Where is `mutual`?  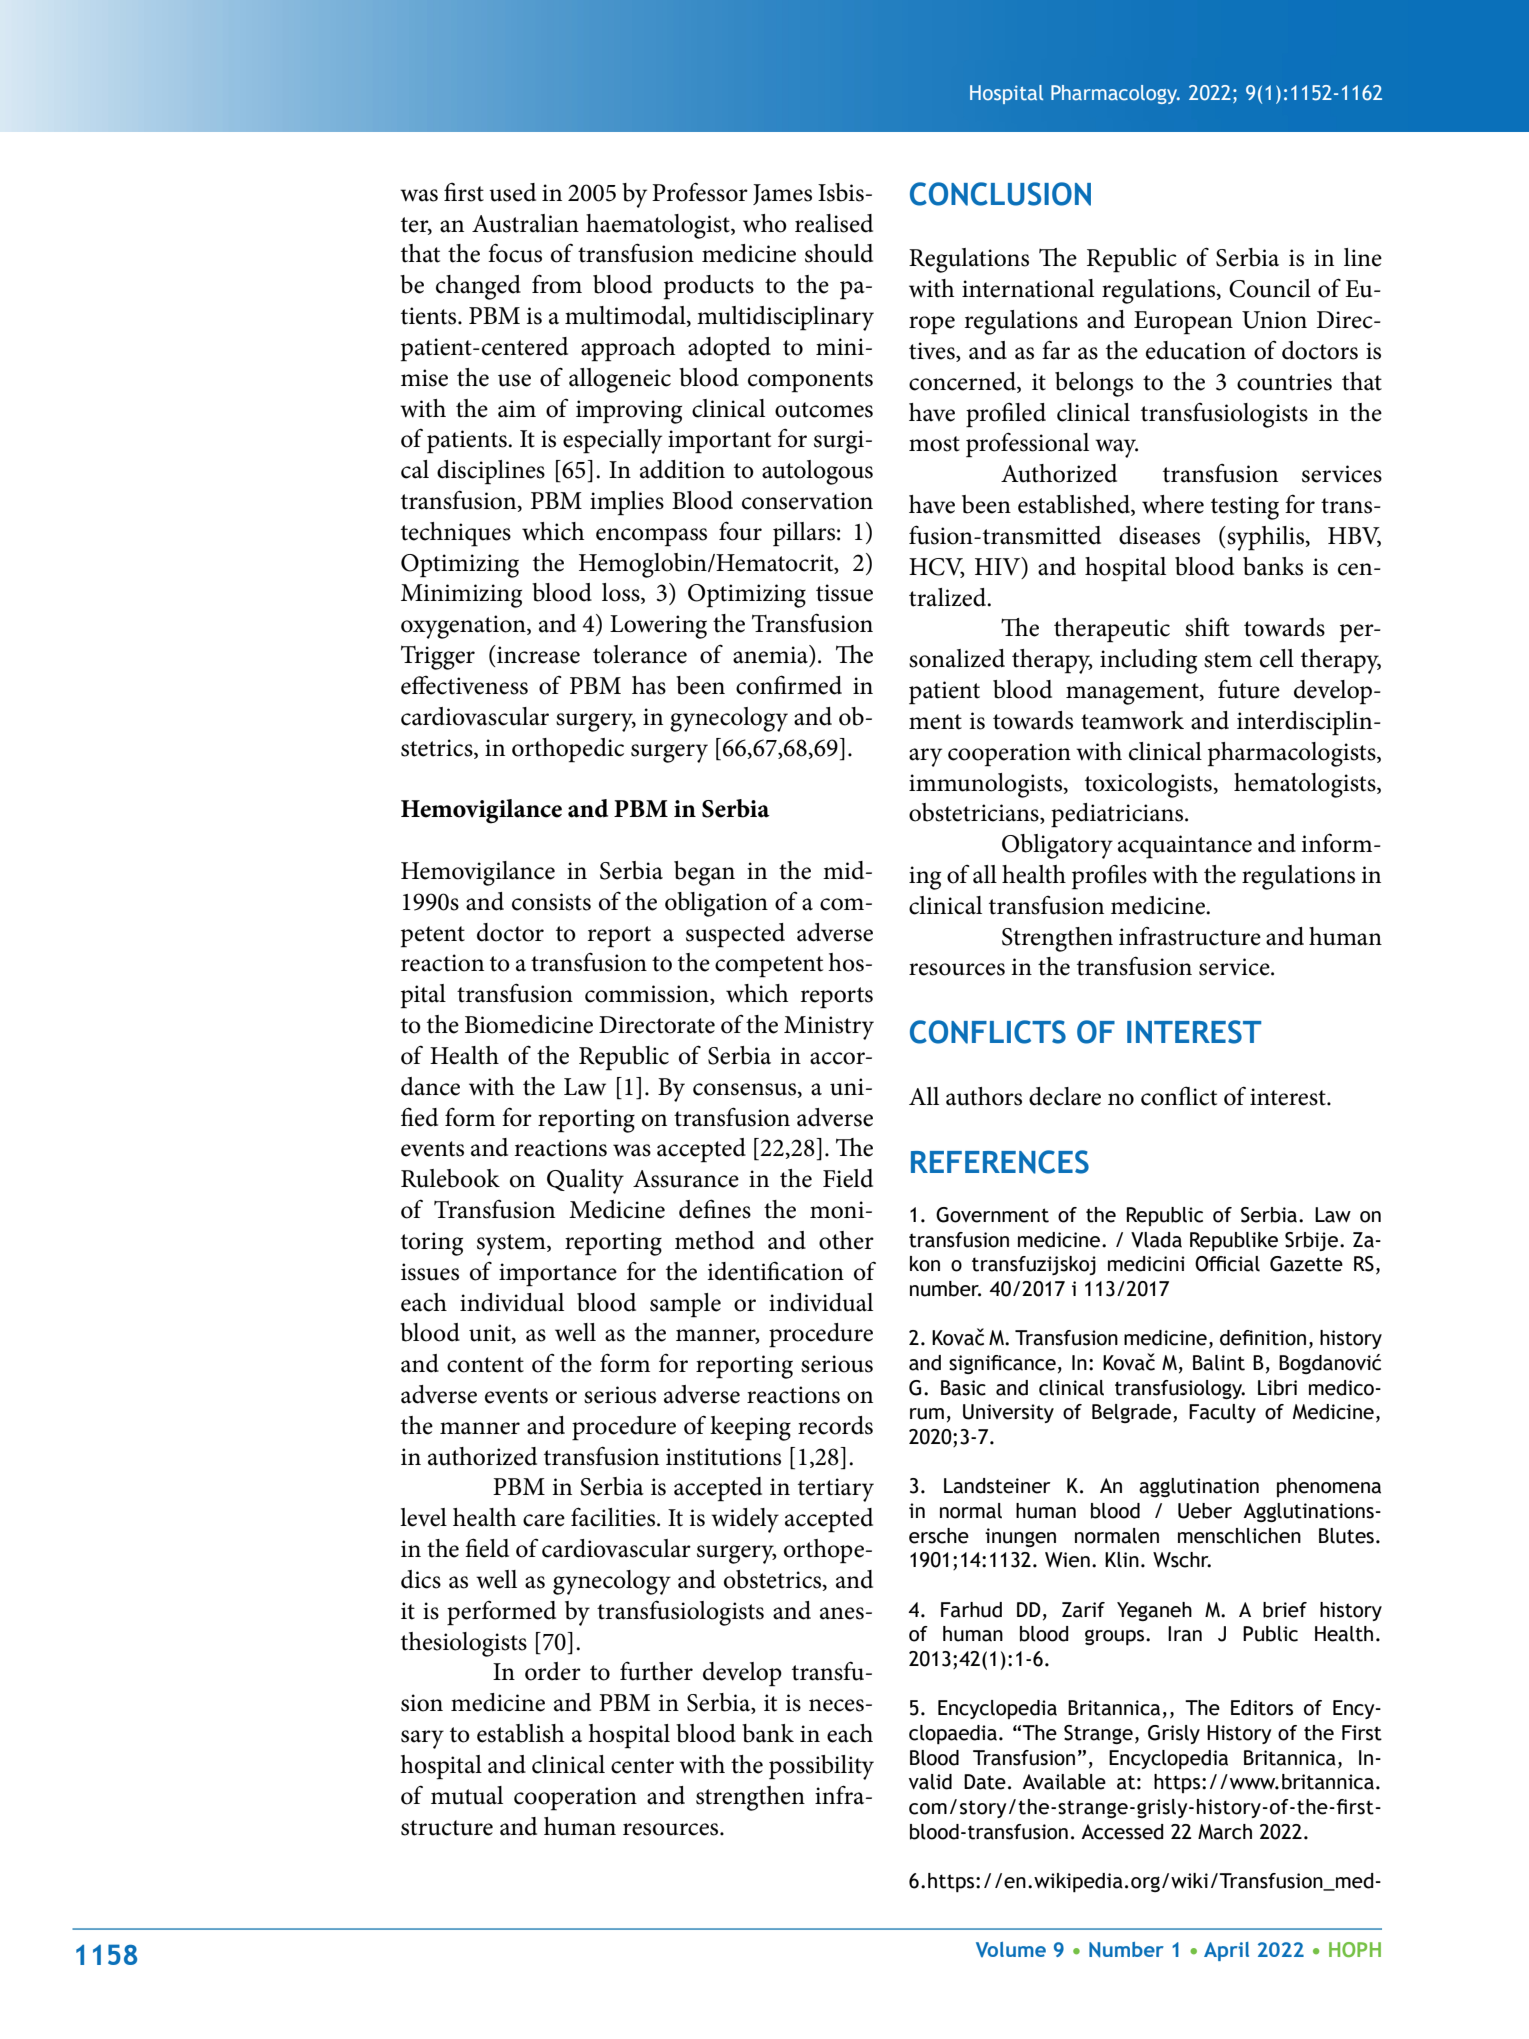
mutual is located at coordinates (467, 1795).
